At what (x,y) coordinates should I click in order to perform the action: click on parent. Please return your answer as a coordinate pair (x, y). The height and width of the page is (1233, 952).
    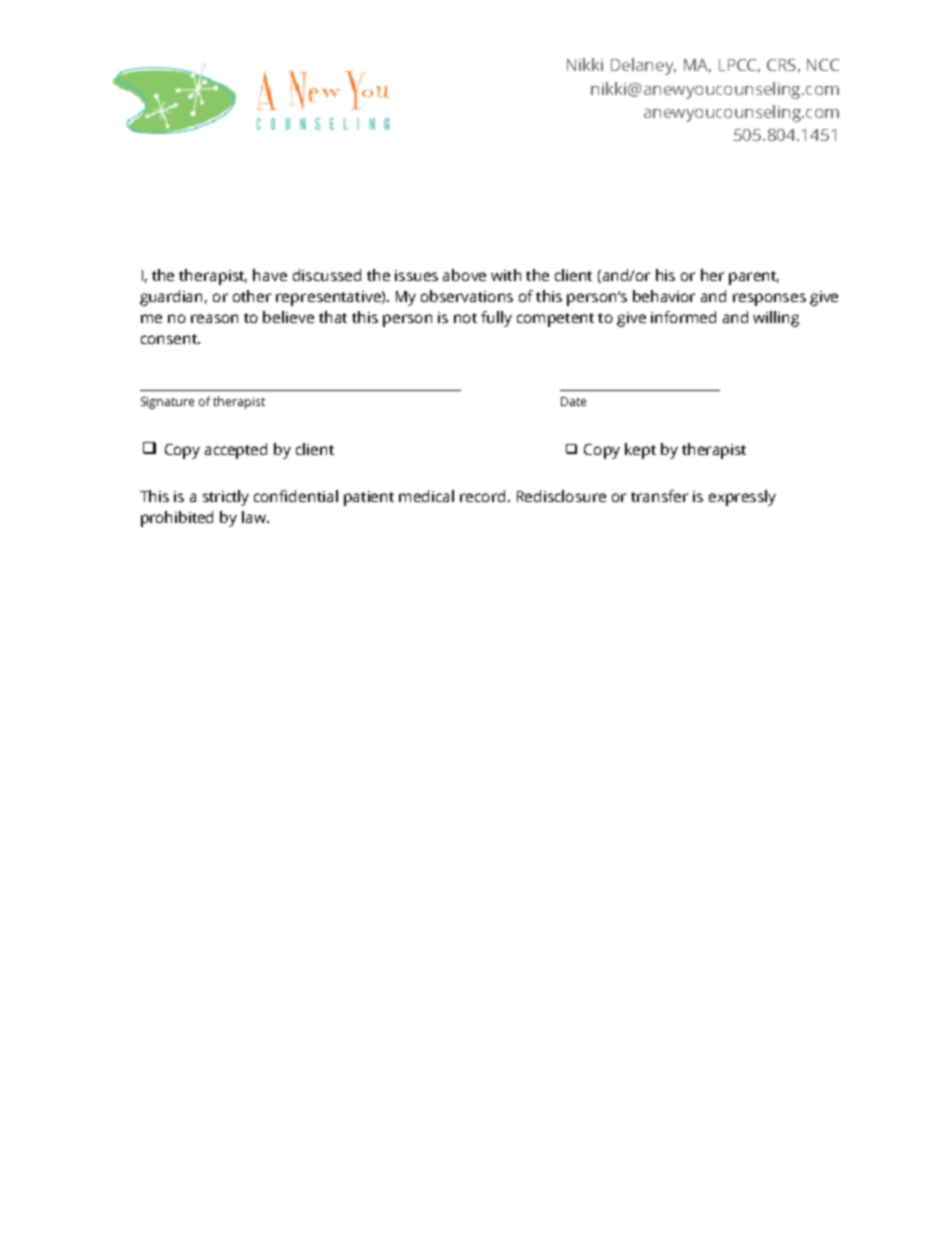
    Looking at the image, I should click on (754, 278).
